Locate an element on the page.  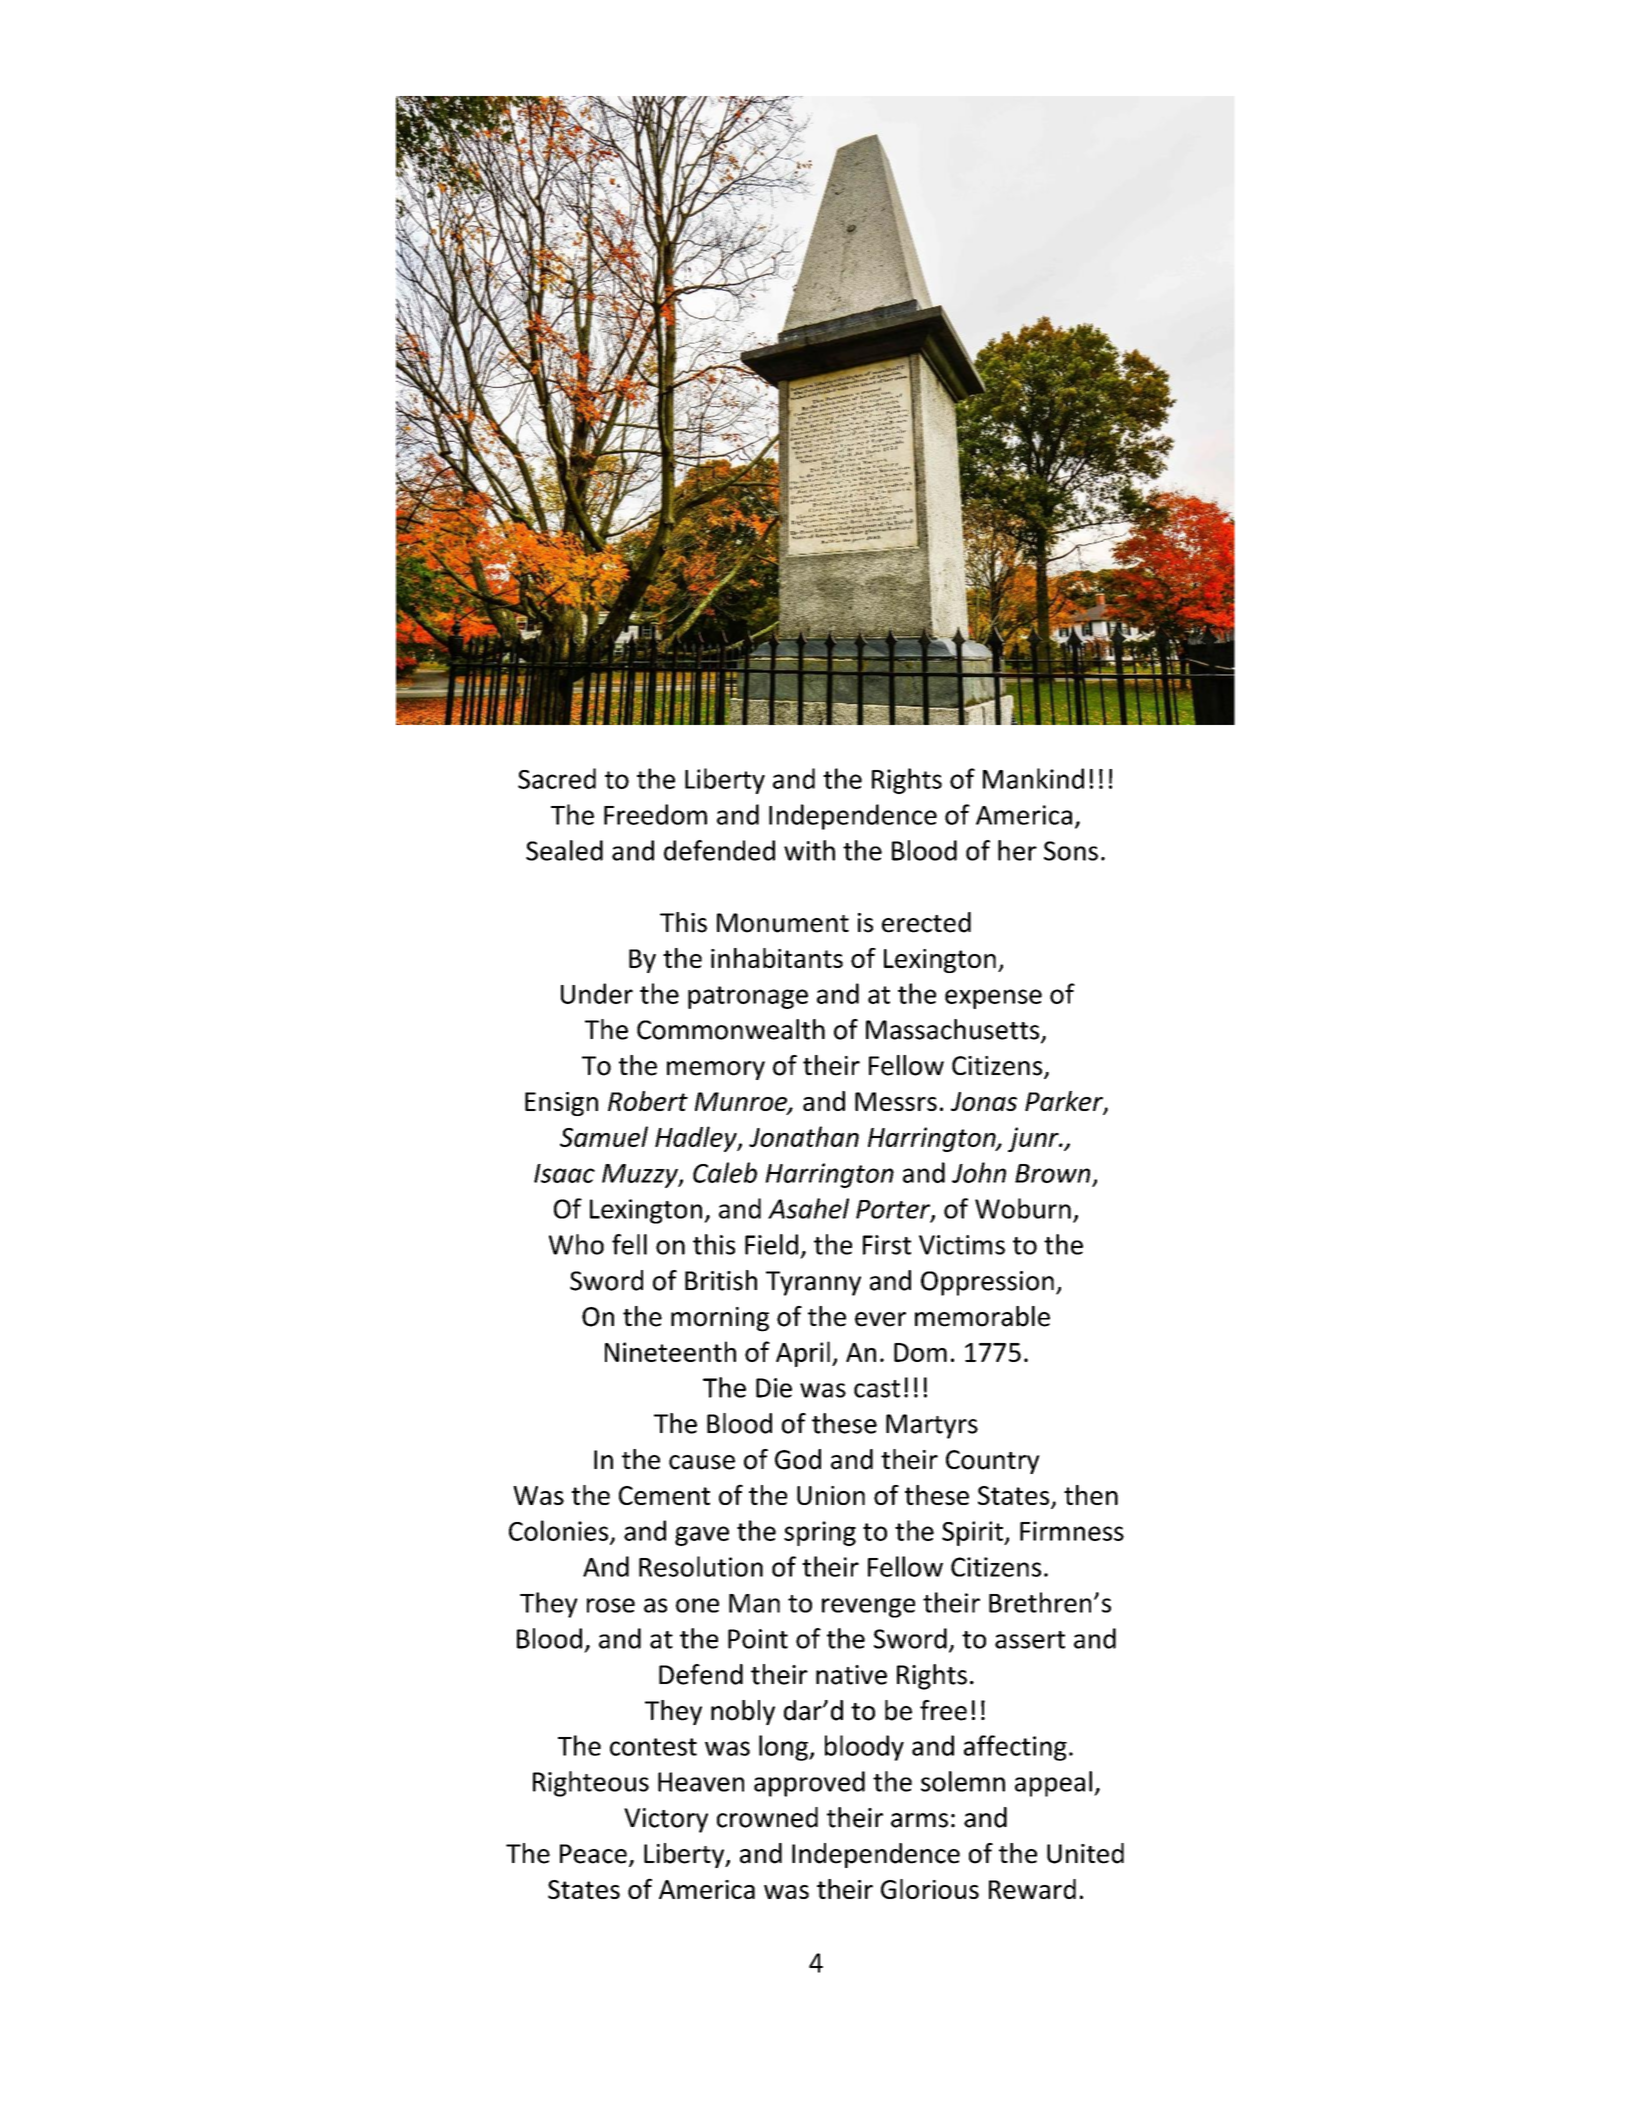
Peace is located at coordinates (593, 1854).
